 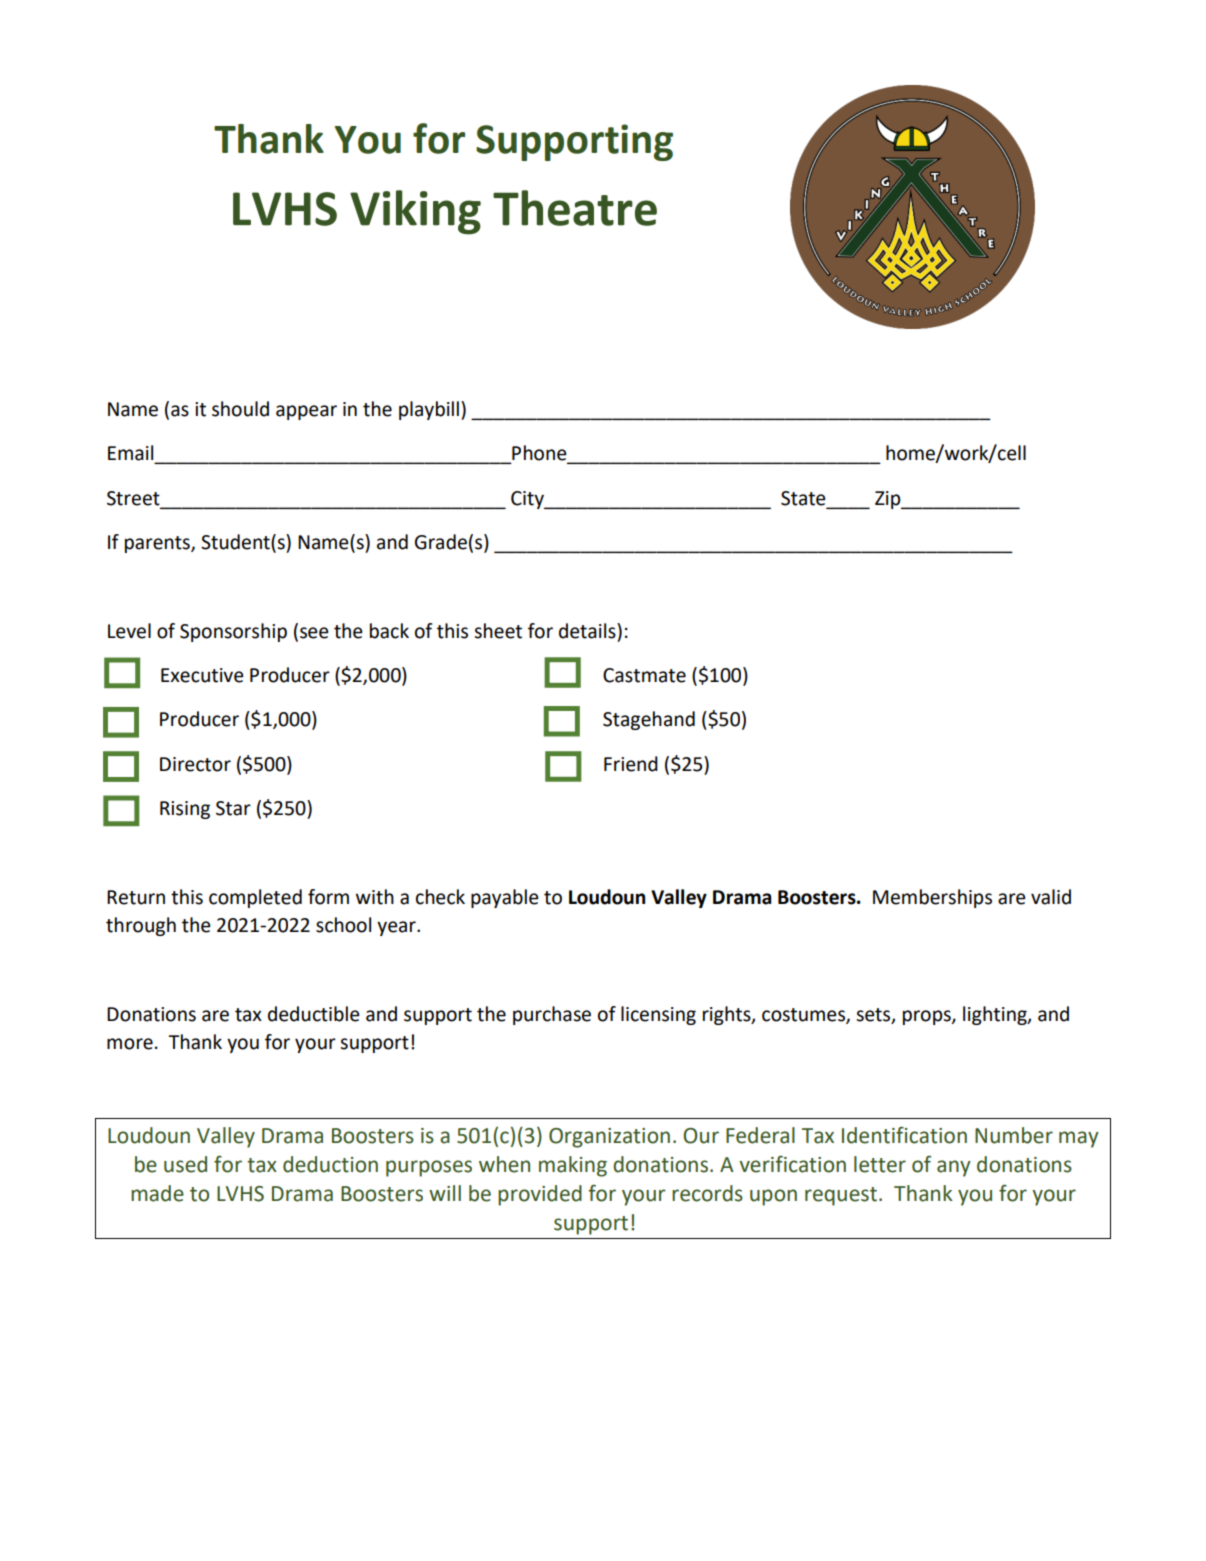 I want to click on making, so click(x=573, y=1166).
